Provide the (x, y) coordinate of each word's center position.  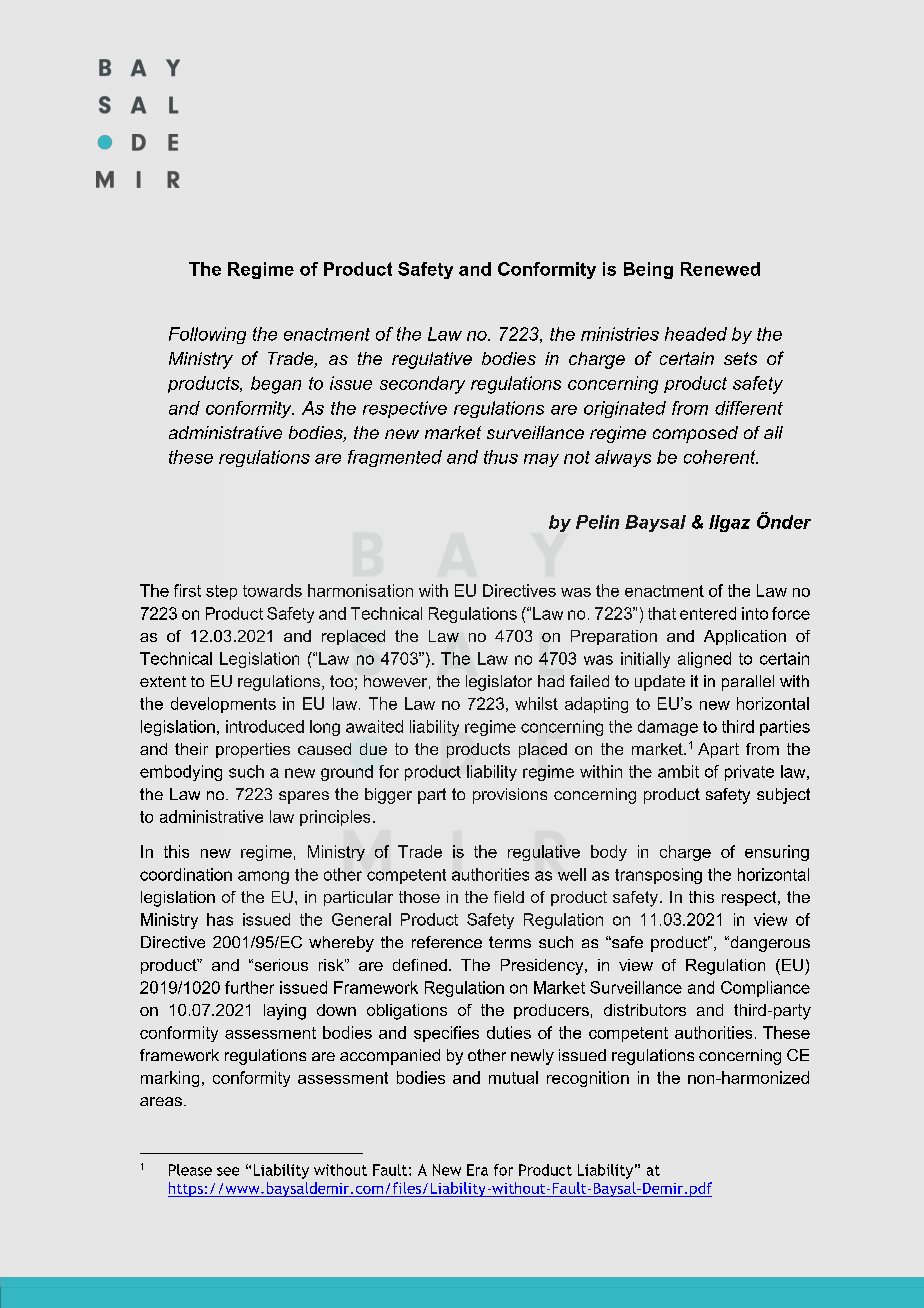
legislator (499, 683)
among (263, 877)
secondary (422, 385)
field (509, 897)
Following (207, 335)
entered (708, 613)
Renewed (720, 269)
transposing (658, 876)
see (228, 1171)
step (221, 592)
